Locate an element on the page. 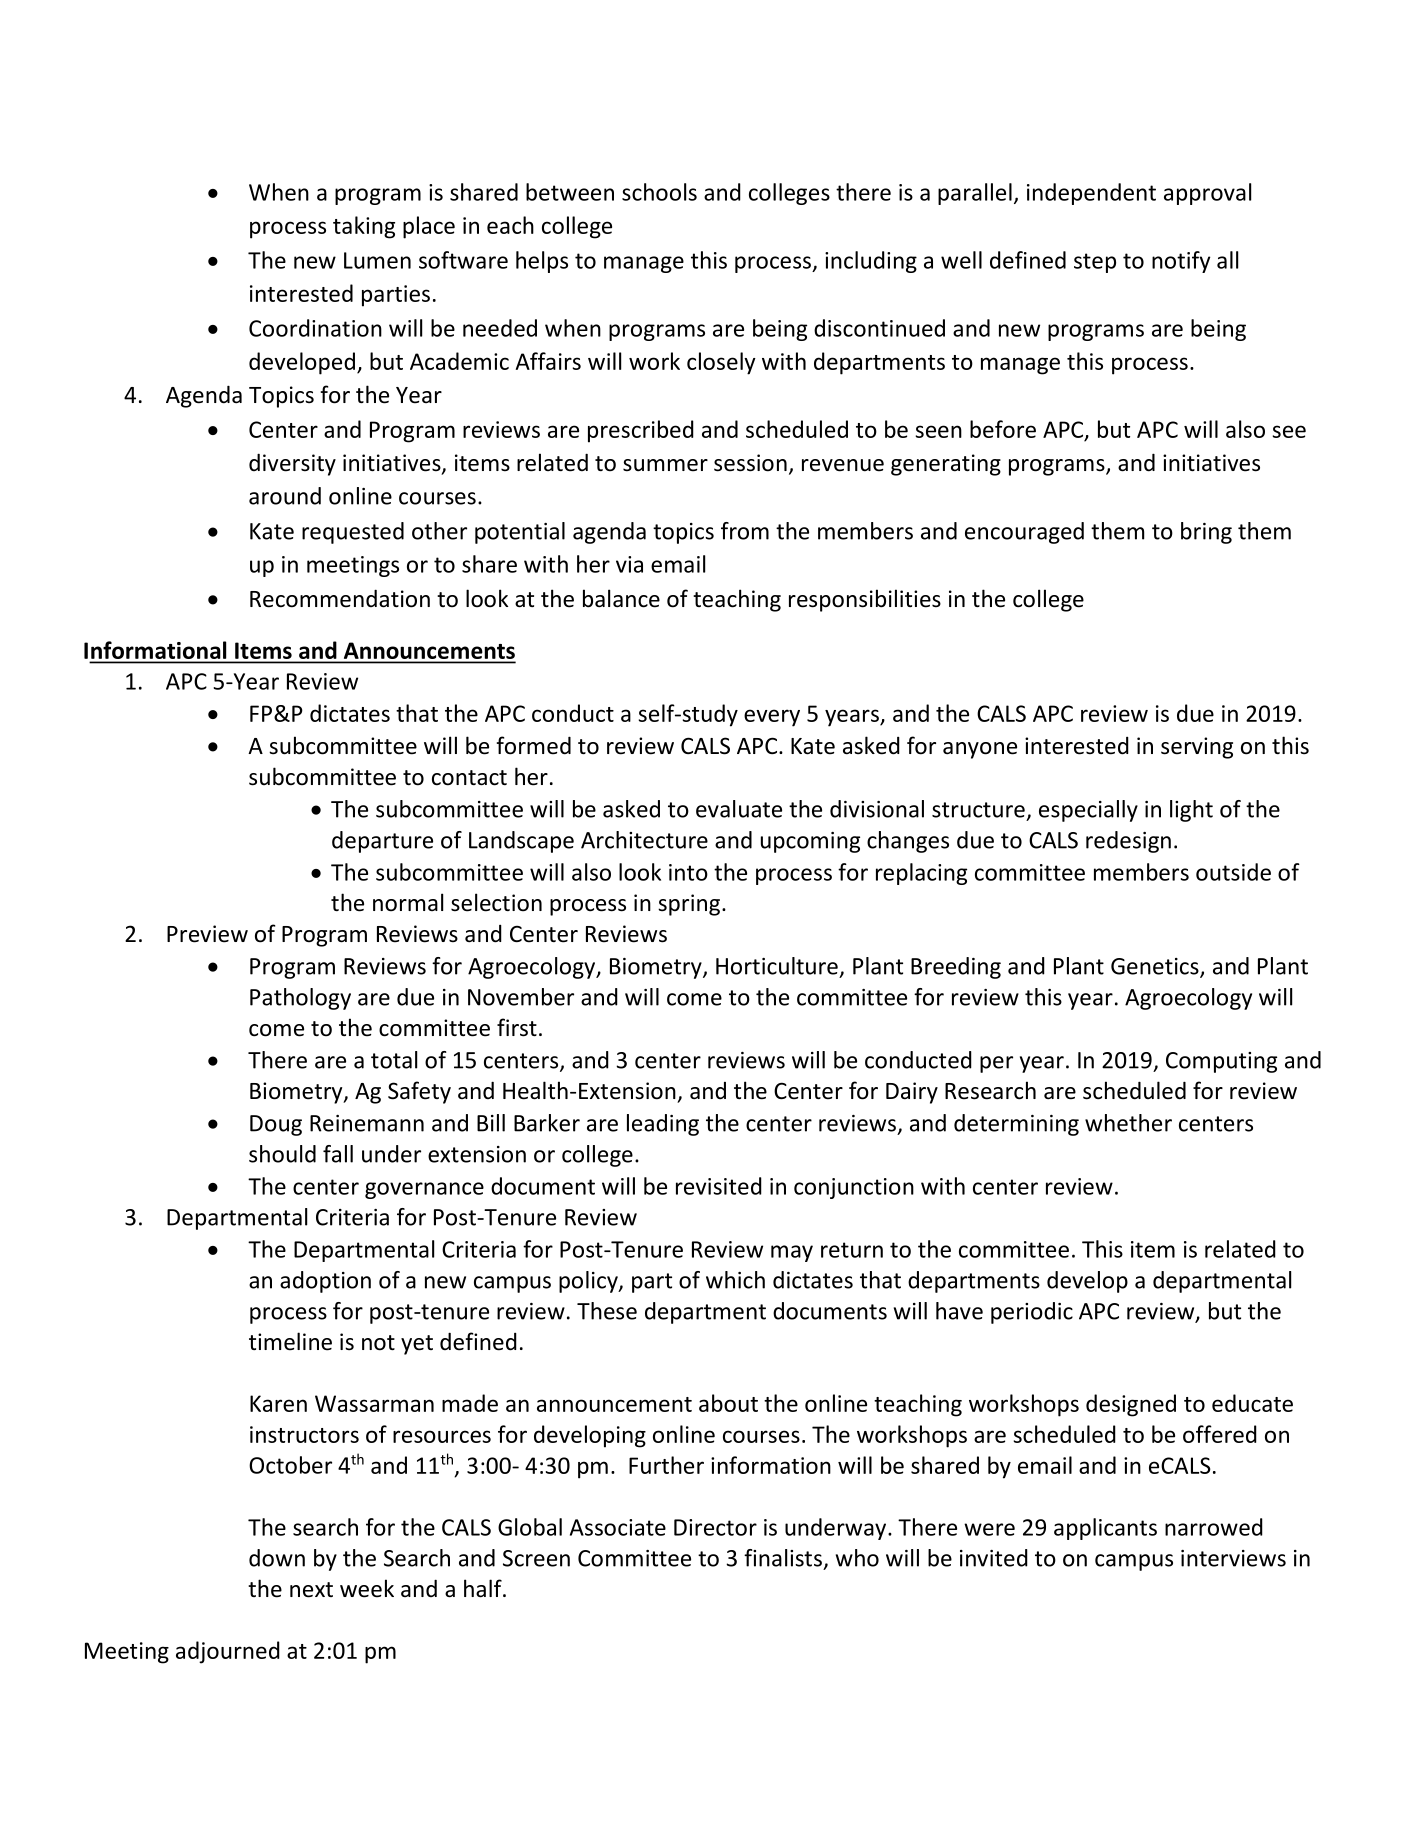  spring is located at coordinates (689, 905).
